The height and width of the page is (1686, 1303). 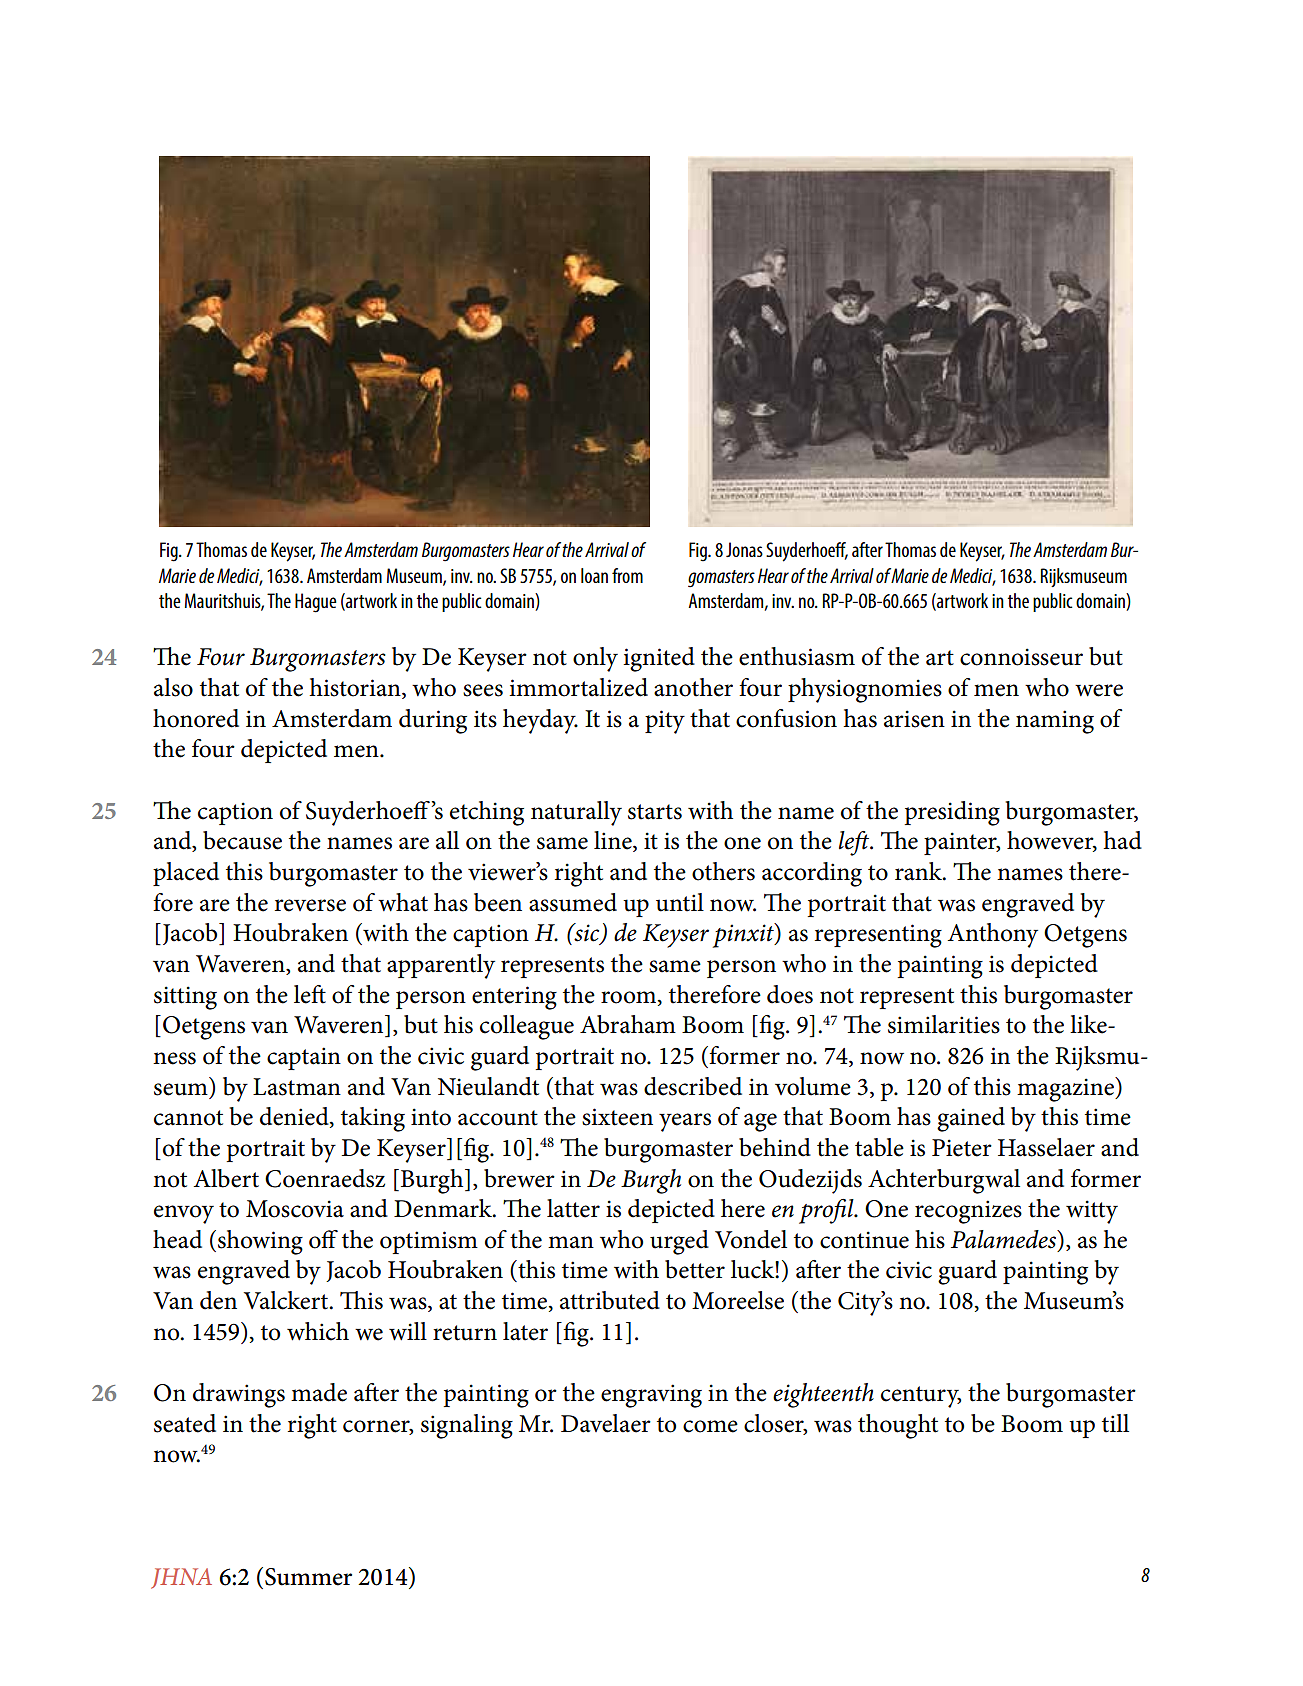 What do you see at coordinates (242, 840) in the page?
I see `because` at bounding box center [242, 840].
